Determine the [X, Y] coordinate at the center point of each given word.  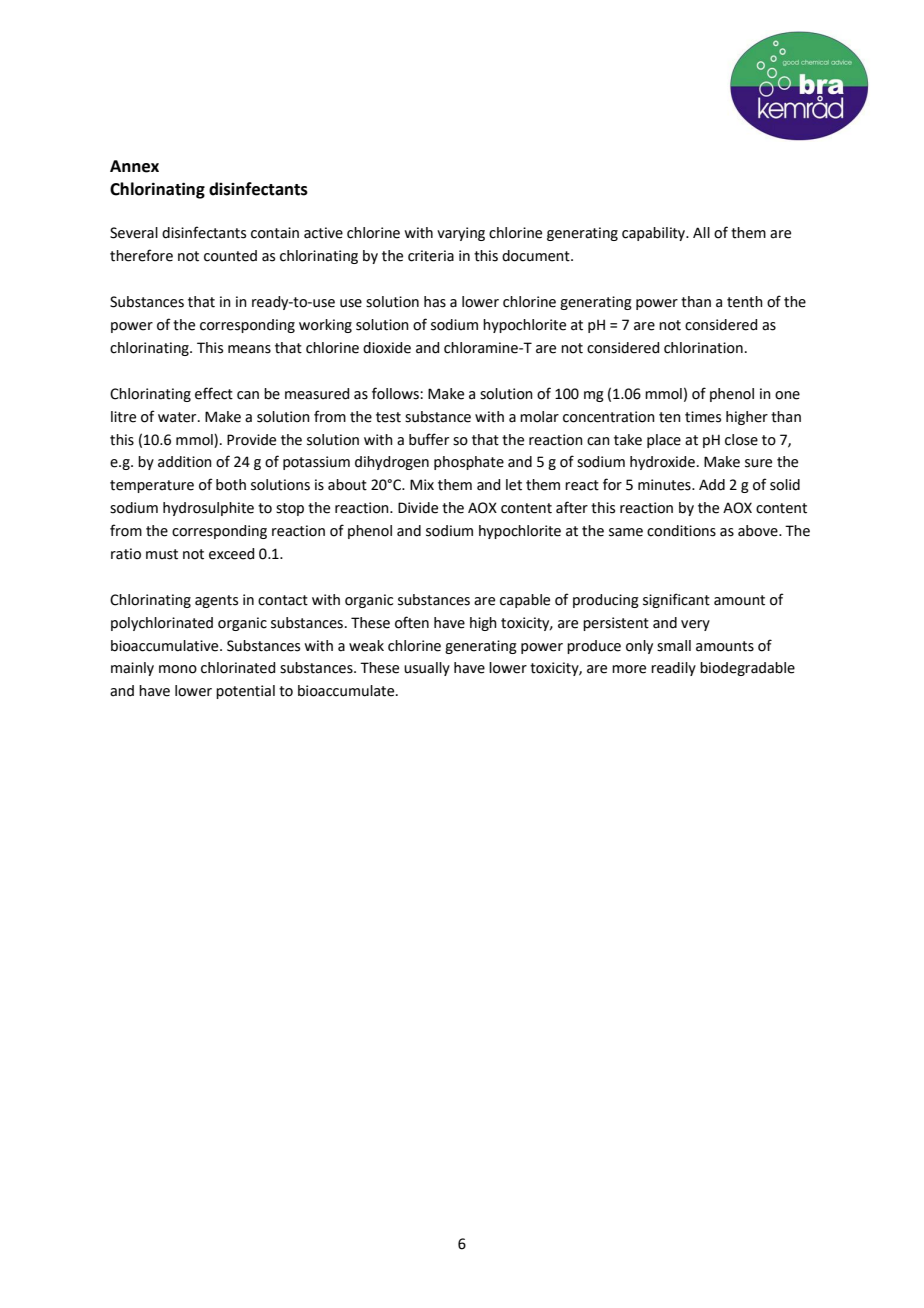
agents [216, 601]
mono [178, 669]
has [435, 302]
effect [214, 393]
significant [676, 600]
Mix [422, 484]
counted [230, 256]
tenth [745, 302]
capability [655, 234]
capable [525, 601]
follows [396, 393]
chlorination [703, 348]
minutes [665, 485]
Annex [134, 166]
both [231, 485]
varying [461, 234]
